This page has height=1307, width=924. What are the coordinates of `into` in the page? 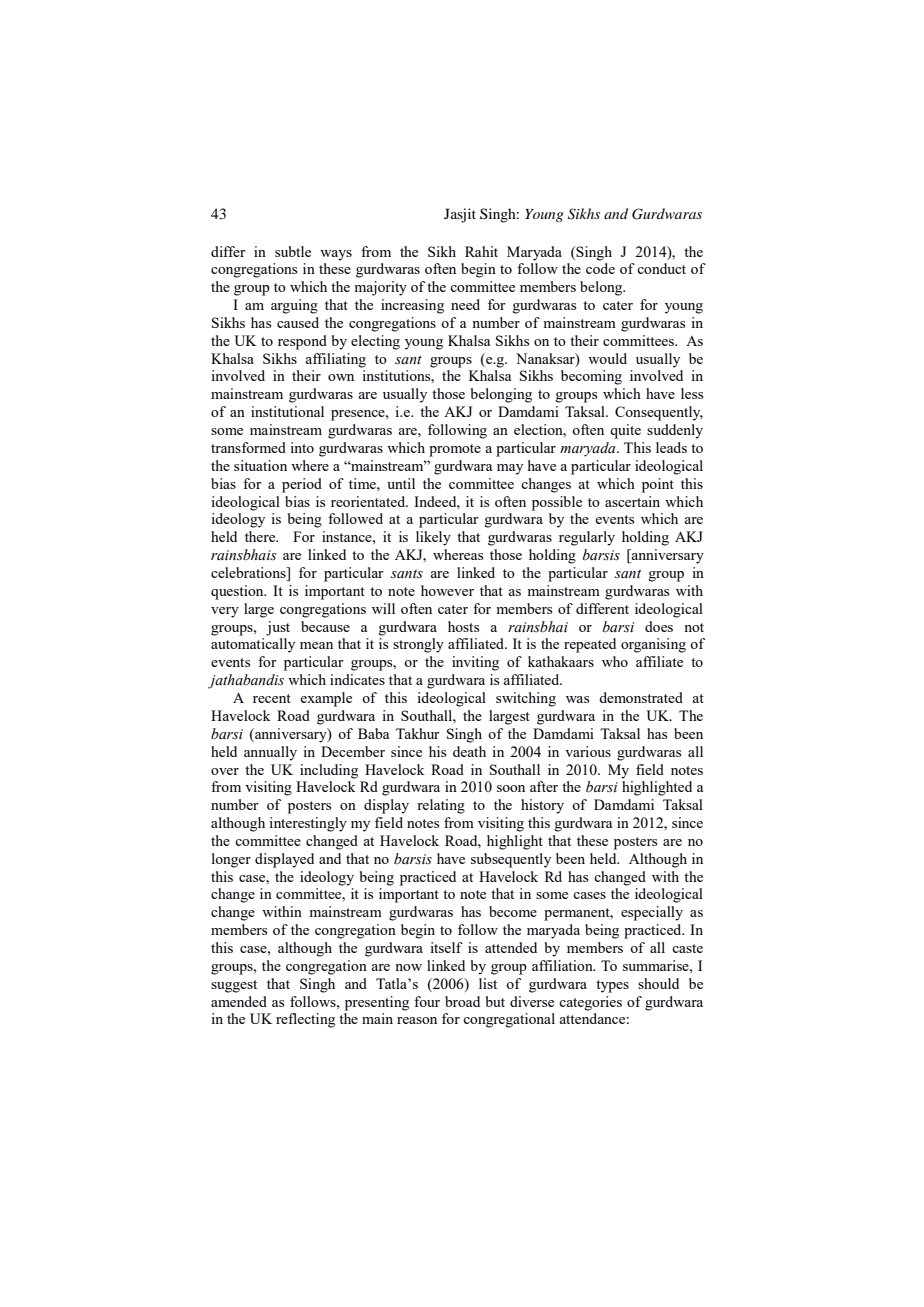 It's located at (302, 447).
